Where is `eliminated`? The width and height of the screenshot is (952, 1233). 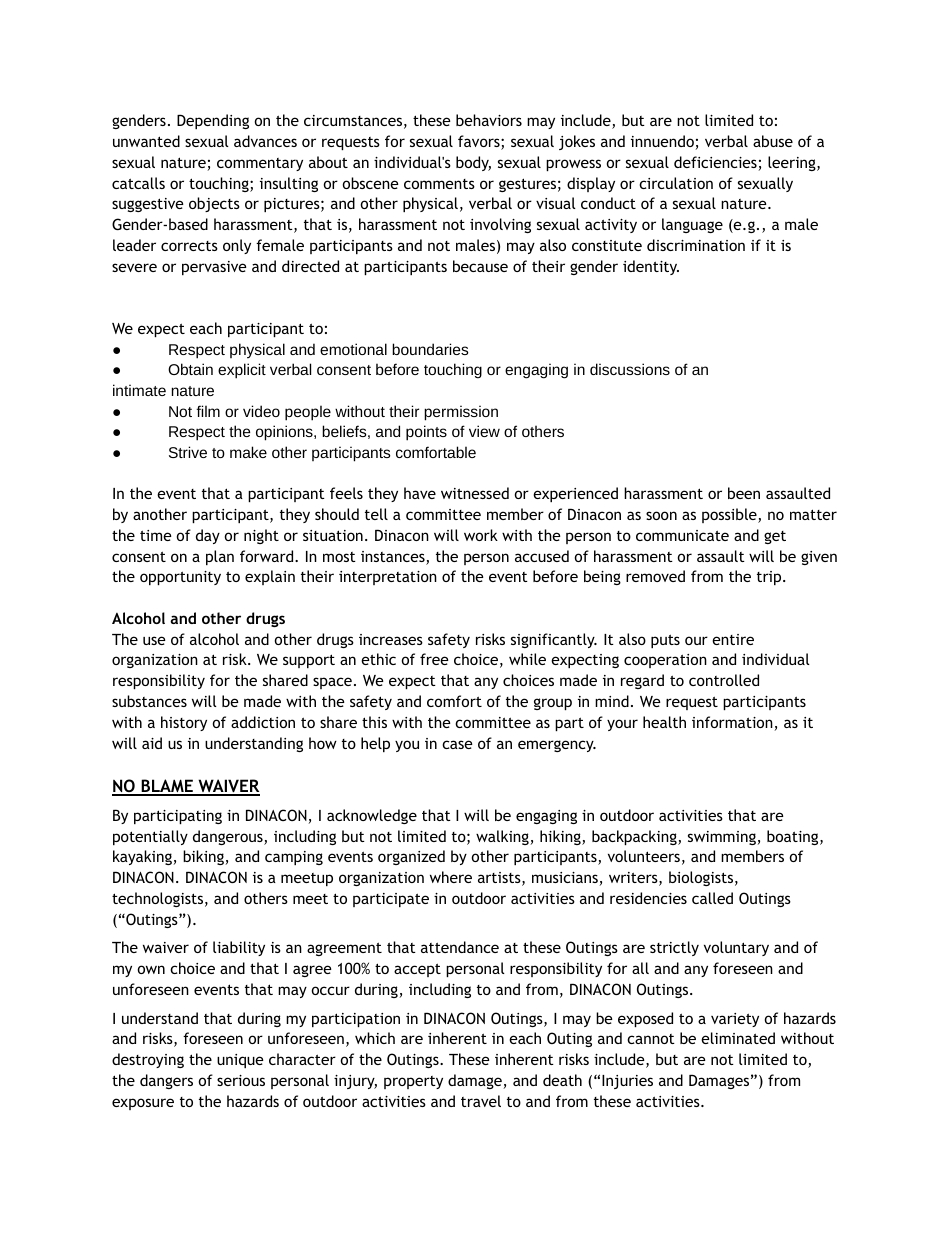 eliminated is located at coordinates (738, 1038).
